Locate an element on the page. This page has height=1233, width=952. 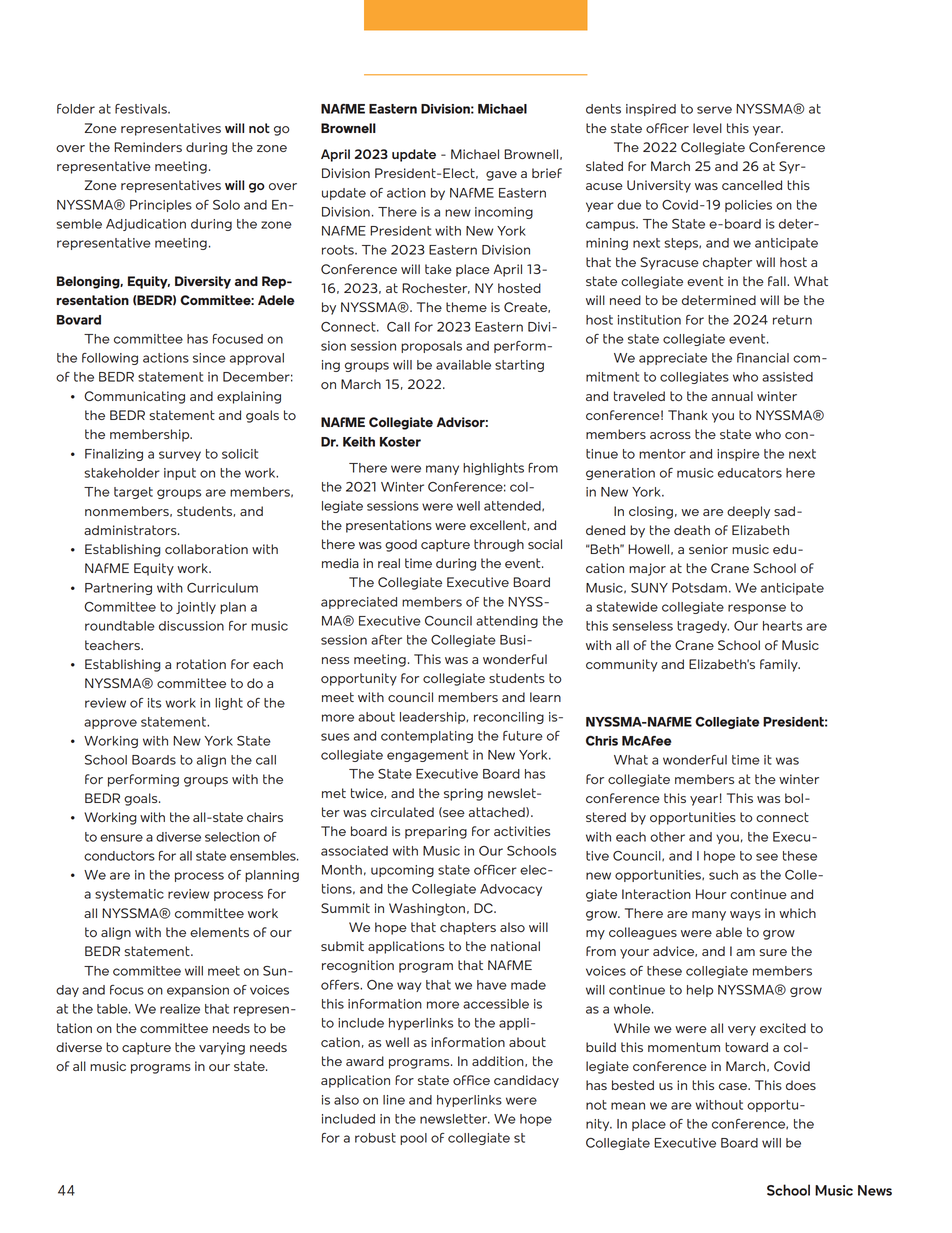
tragedy is located at coordinates (703, 627).
